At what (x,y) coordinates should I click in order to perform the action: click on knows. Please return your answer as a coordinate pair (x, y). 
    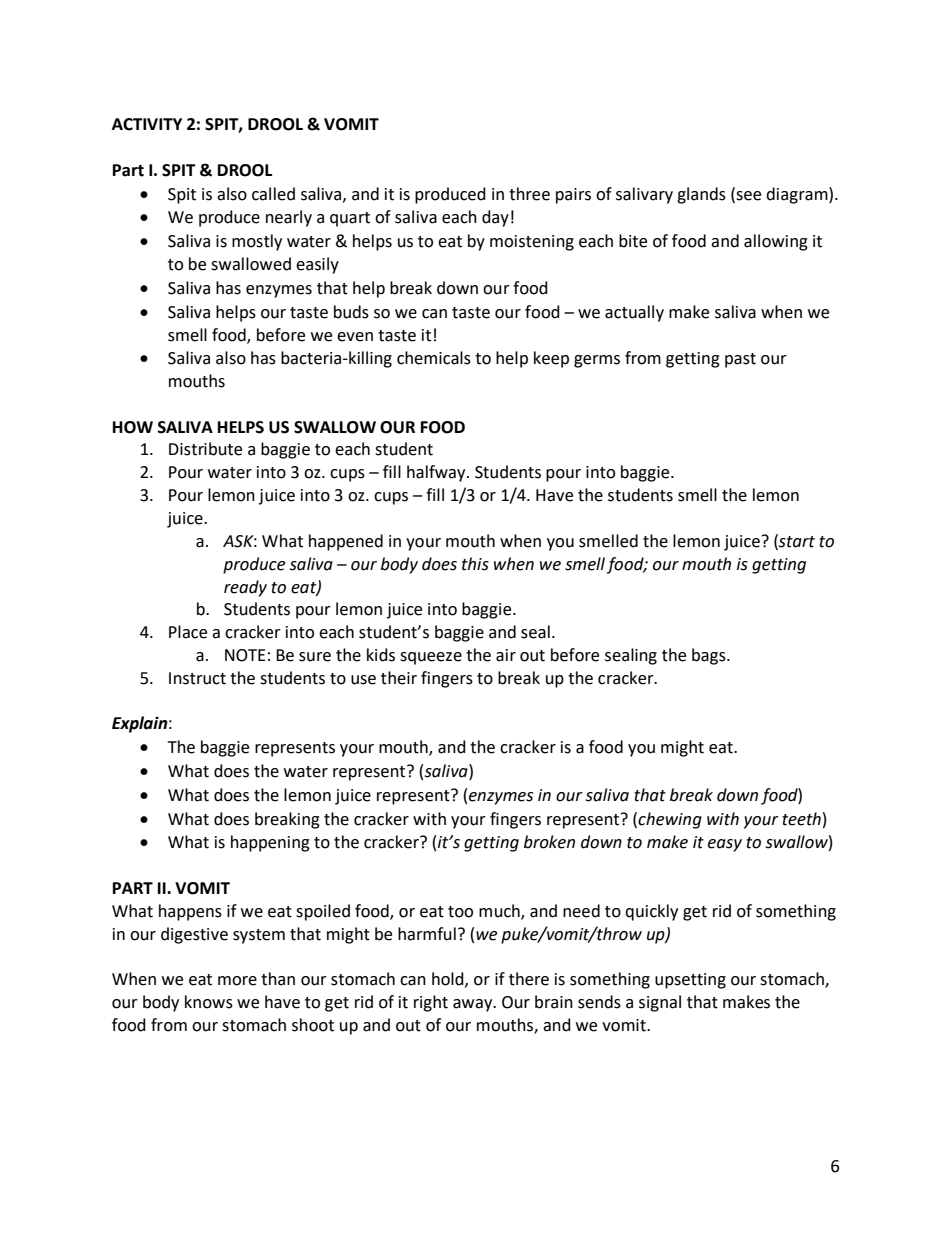
    Looking at the image, I should click on (209, 1002).
